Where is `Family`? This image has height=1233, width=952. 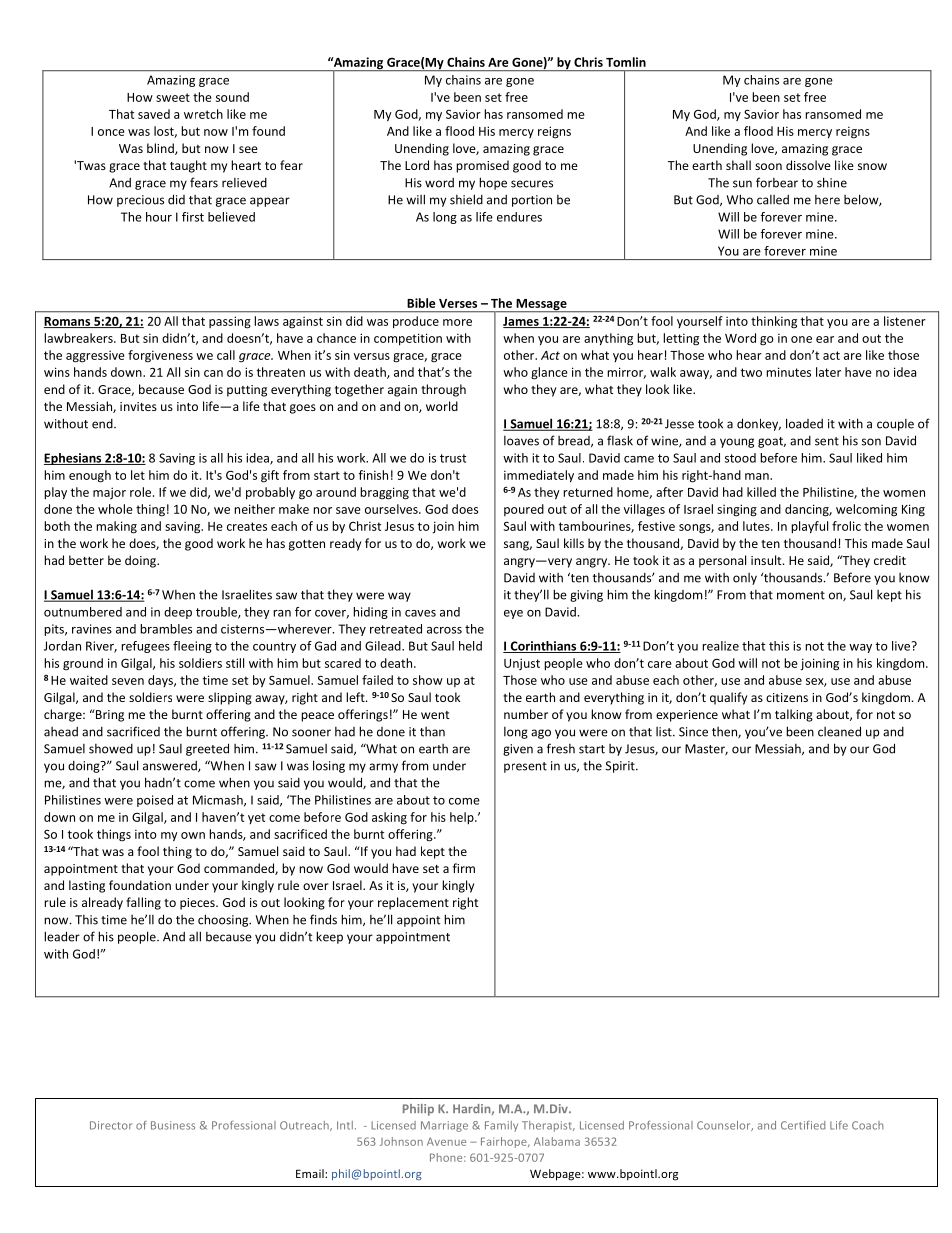
Family is located at coordinates (501, 1126).
